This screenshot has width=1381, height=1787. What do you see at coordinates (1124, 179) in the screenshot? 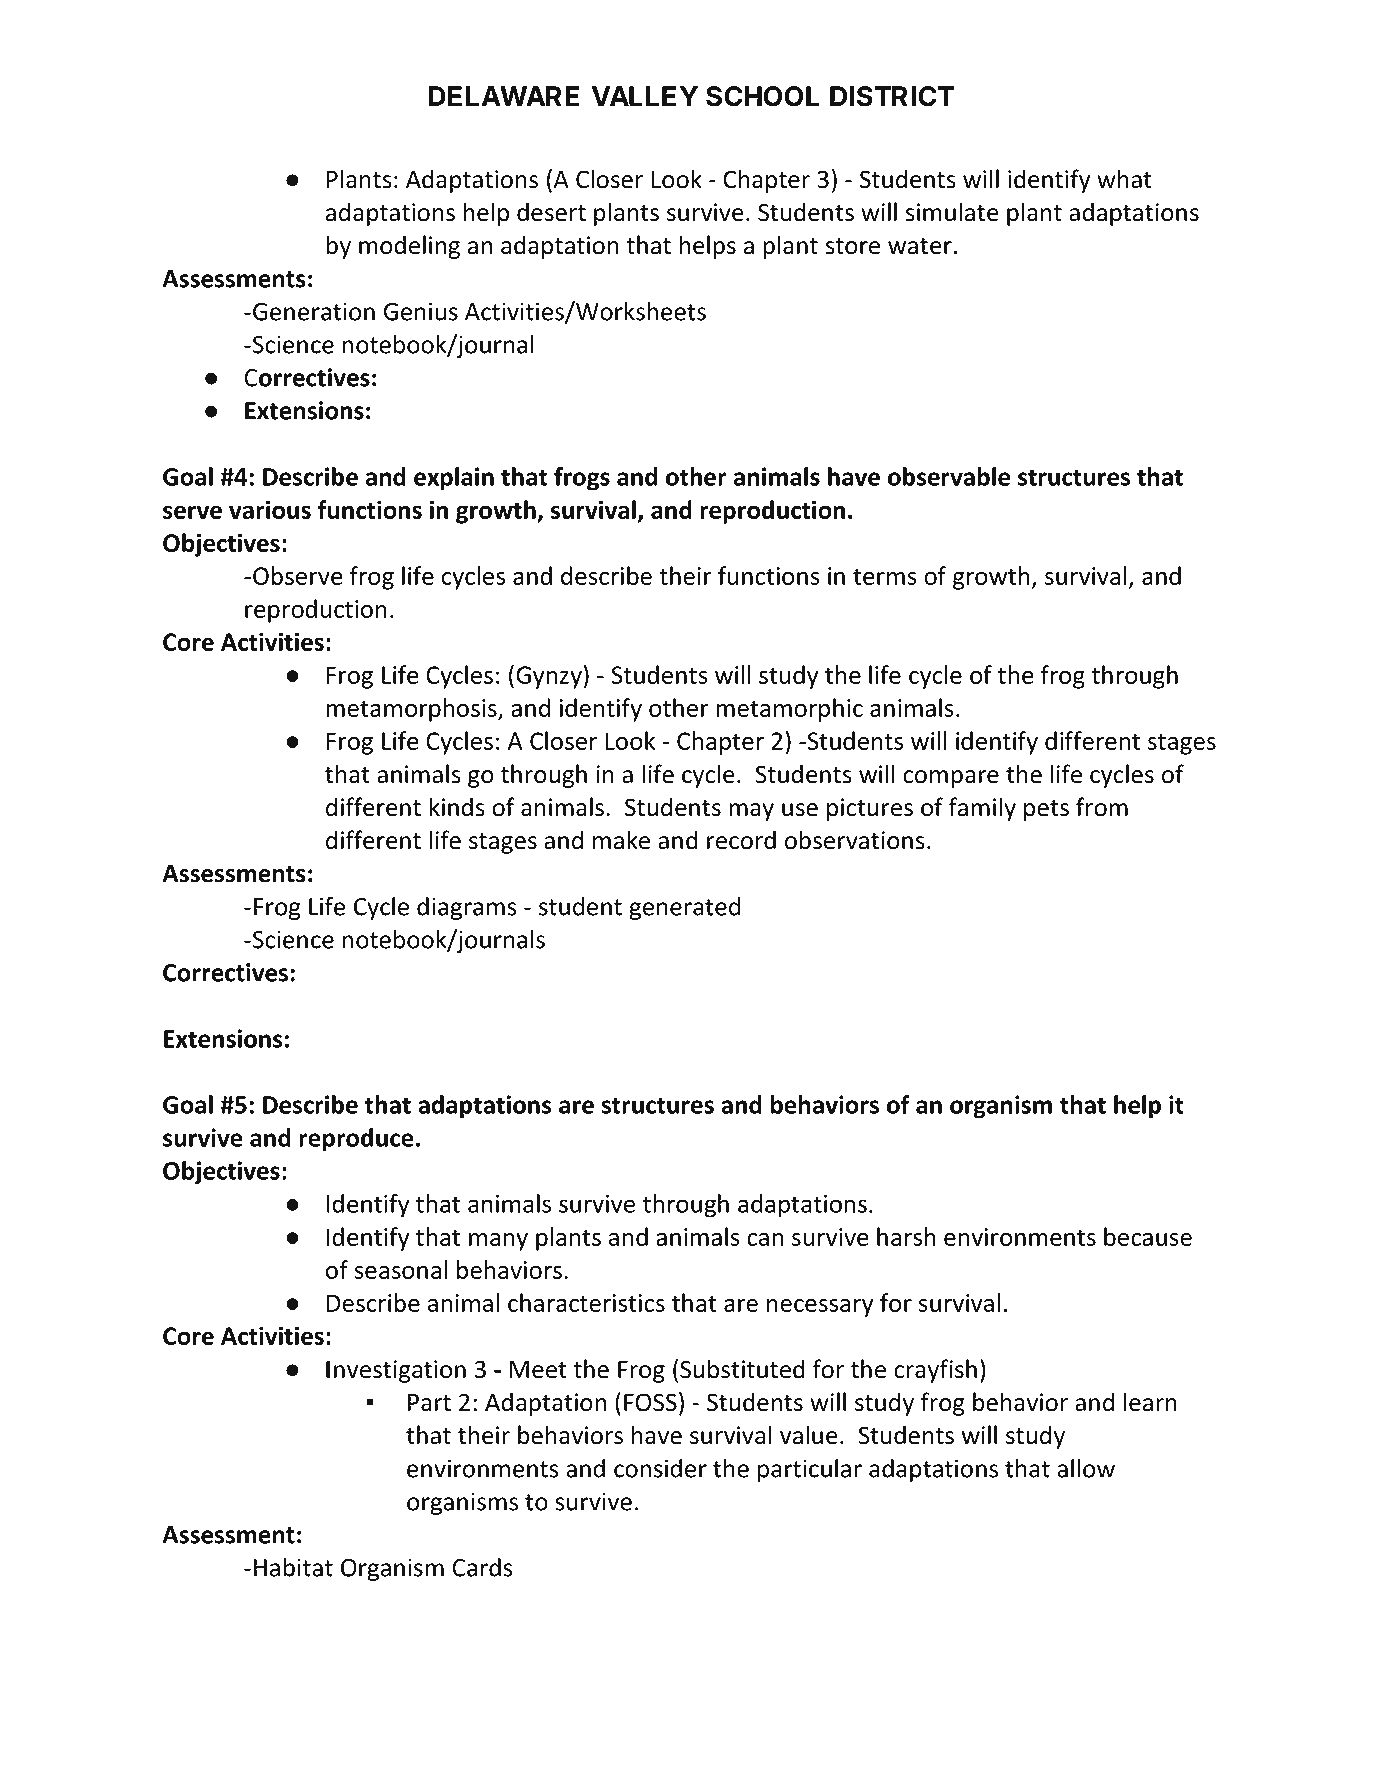
I see `what` at bounding box center [1124, 179].
